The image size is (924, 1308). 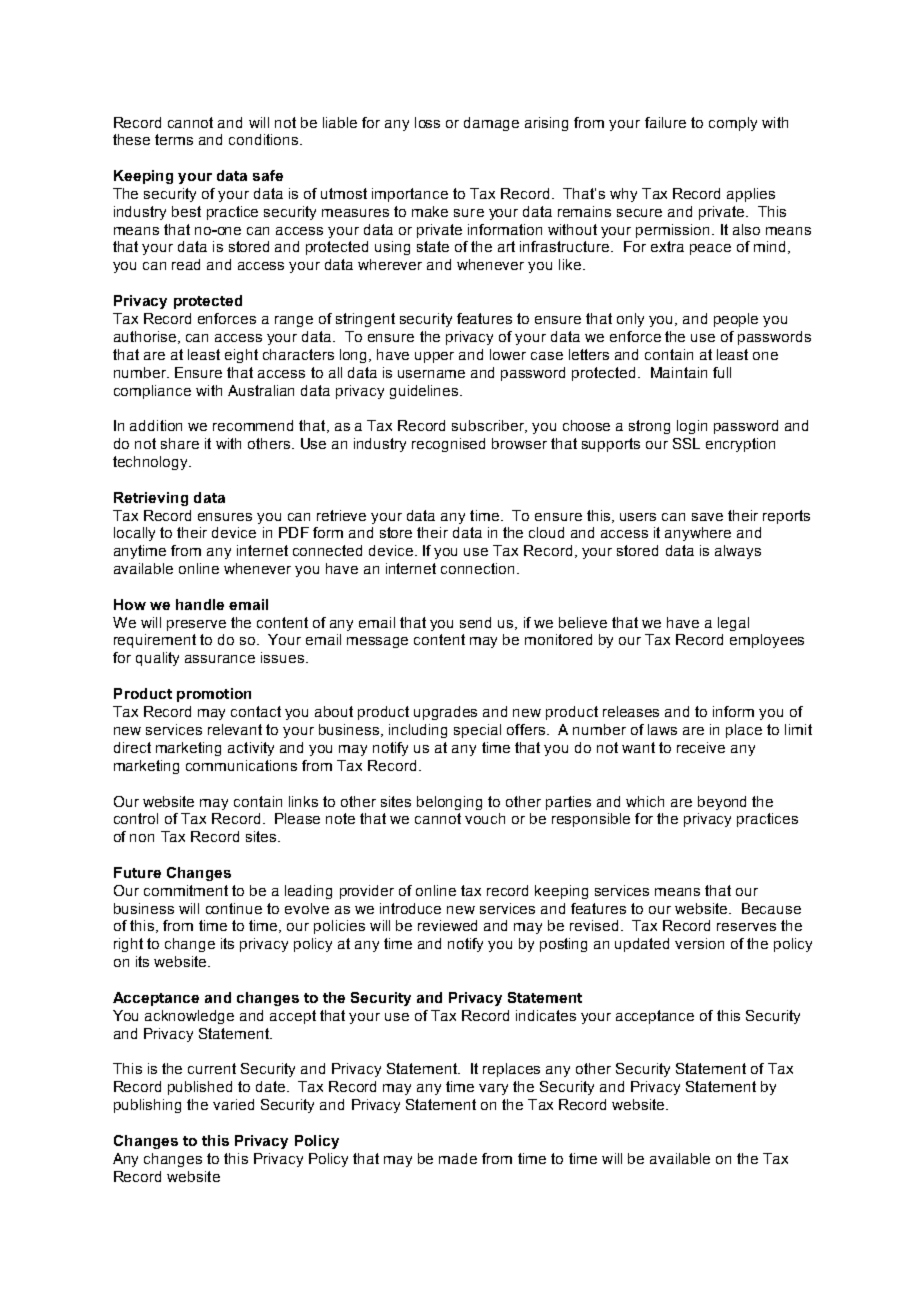 I want to click on reviewed, so click(x=447, y=925).
